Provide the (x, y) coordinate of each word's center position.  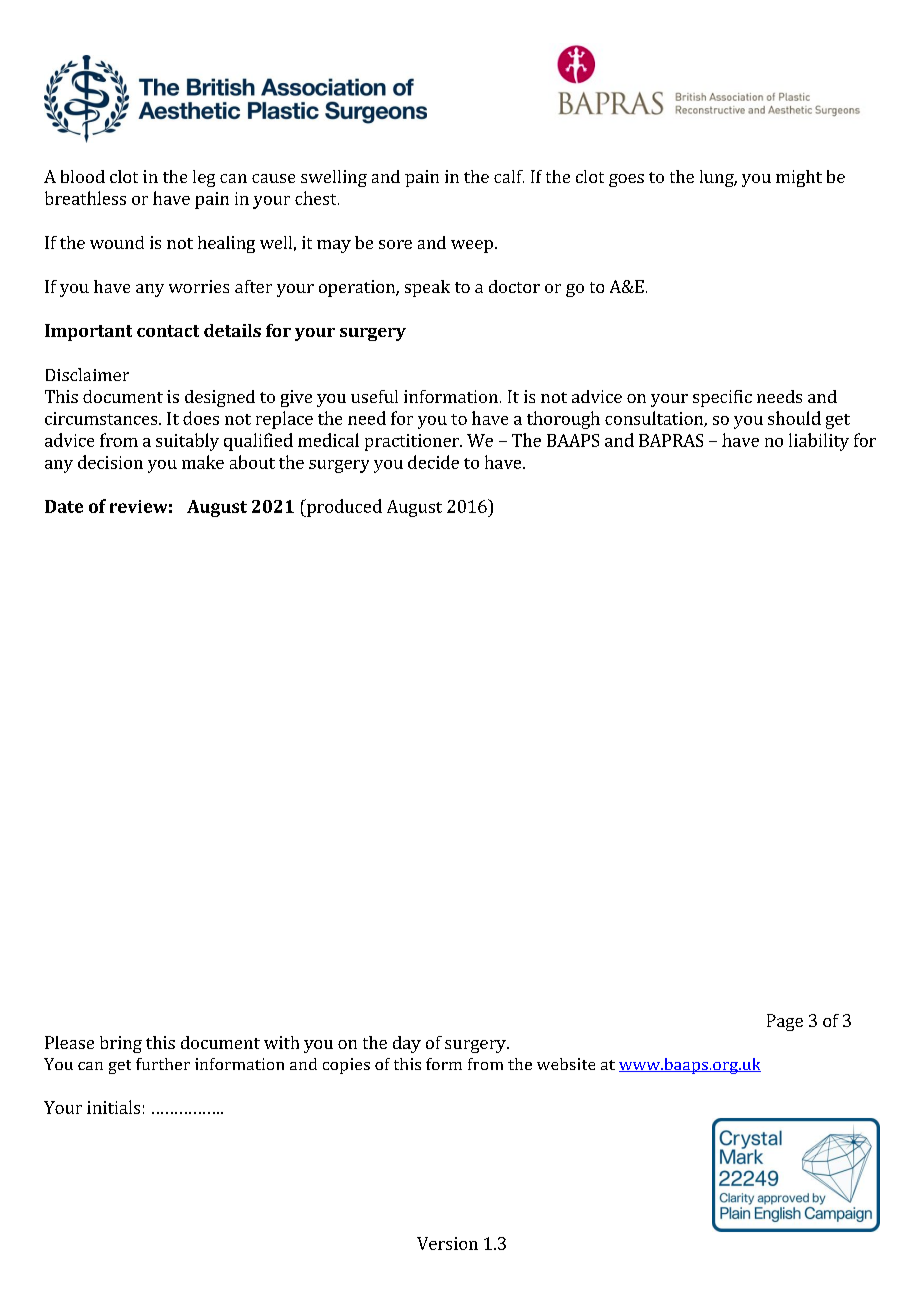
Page (785, 1022)
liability (819, 442)
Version (447, 1243)
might (799, 178)
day (407, 1044)
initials (113, 1107)
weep (472, 246)
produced (343, 508)
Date (64, 506)
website (566, 1064)
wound (117, 242)
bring (121, 1044)
